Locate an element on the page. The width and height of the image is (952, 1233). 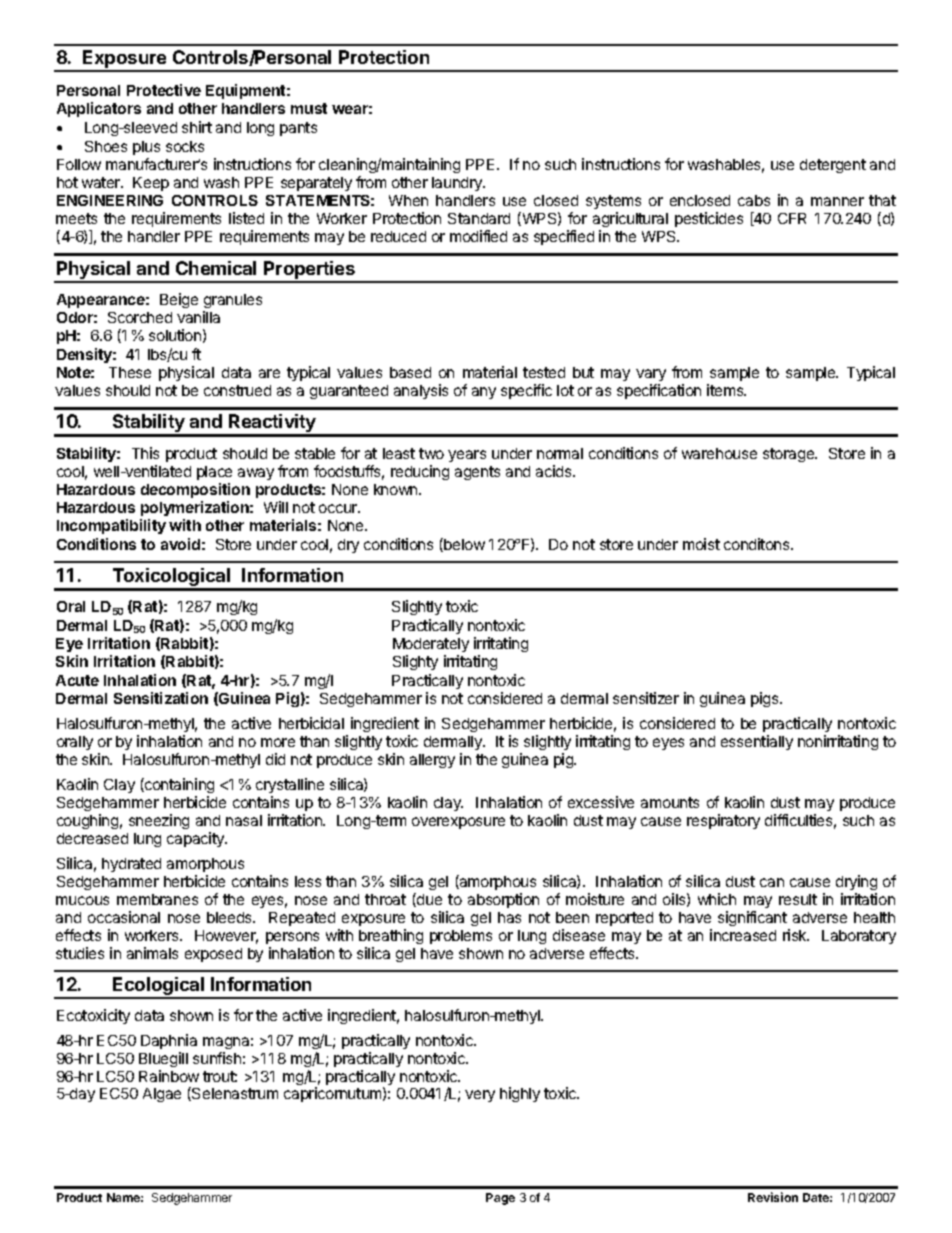
respiratory is located at coordinates (723, 821).
